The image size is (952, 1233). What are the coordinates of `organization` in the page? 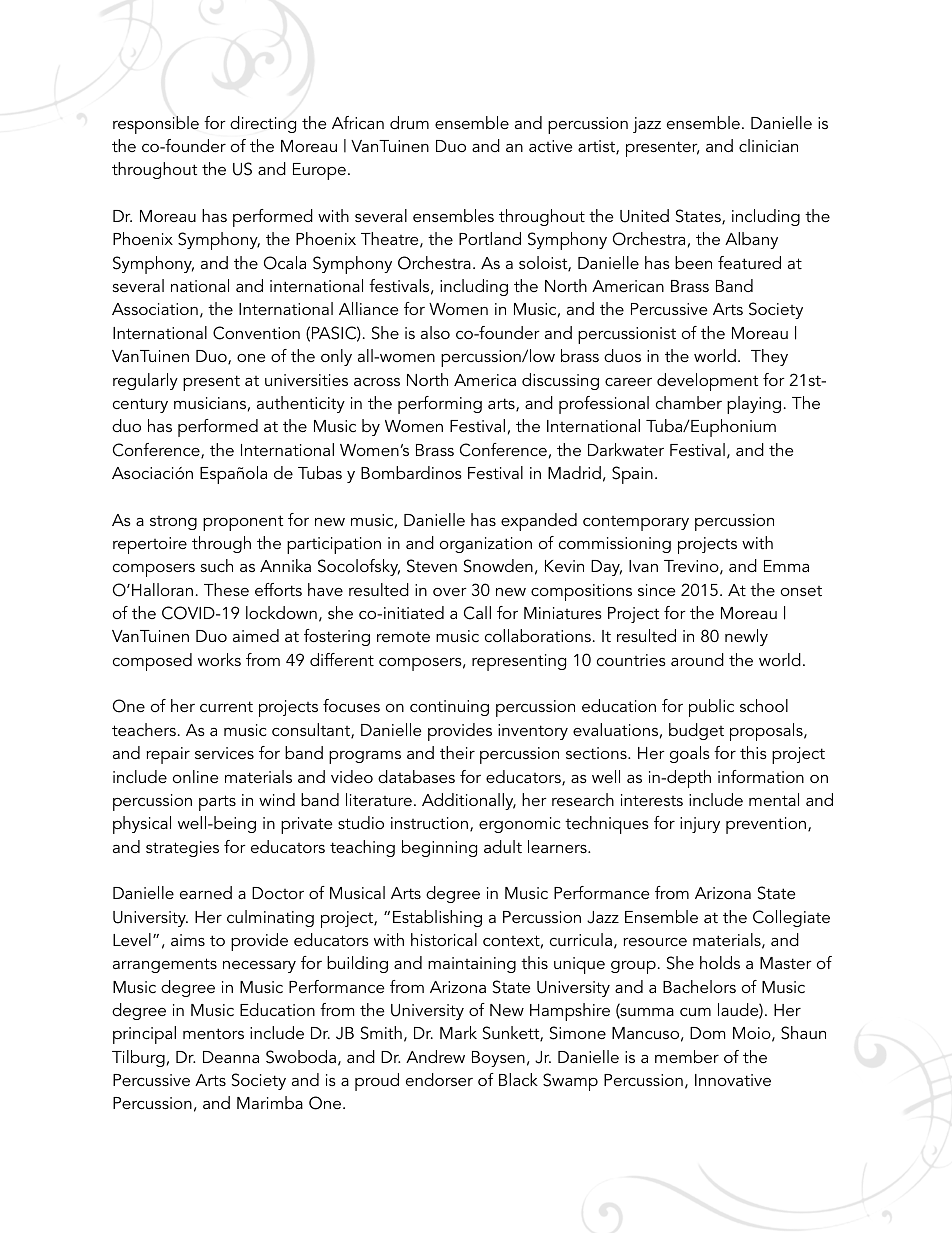 It's located at (486, 545).
